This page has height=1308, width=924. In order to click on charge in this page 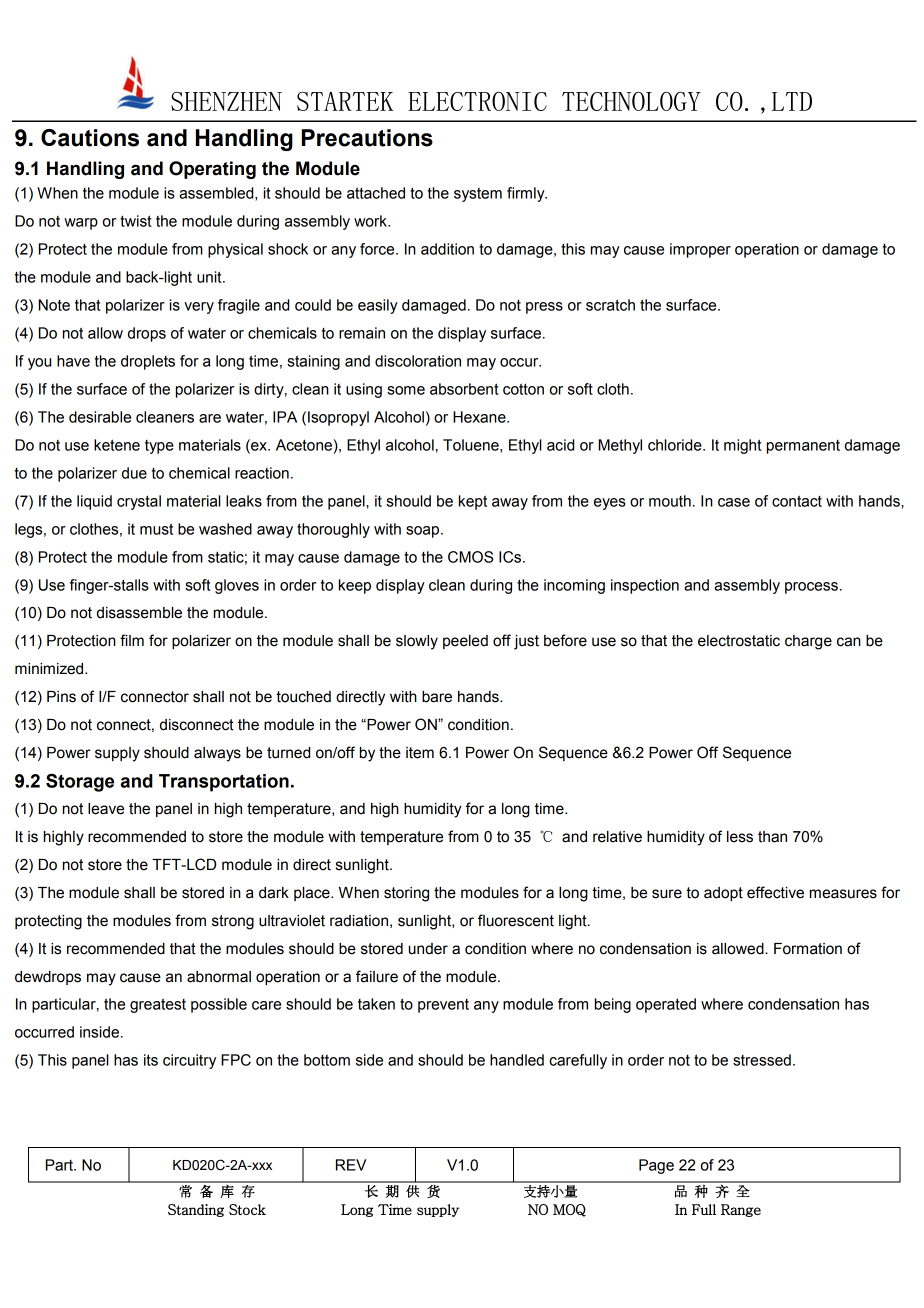, I will do `click(808, 642)`.
